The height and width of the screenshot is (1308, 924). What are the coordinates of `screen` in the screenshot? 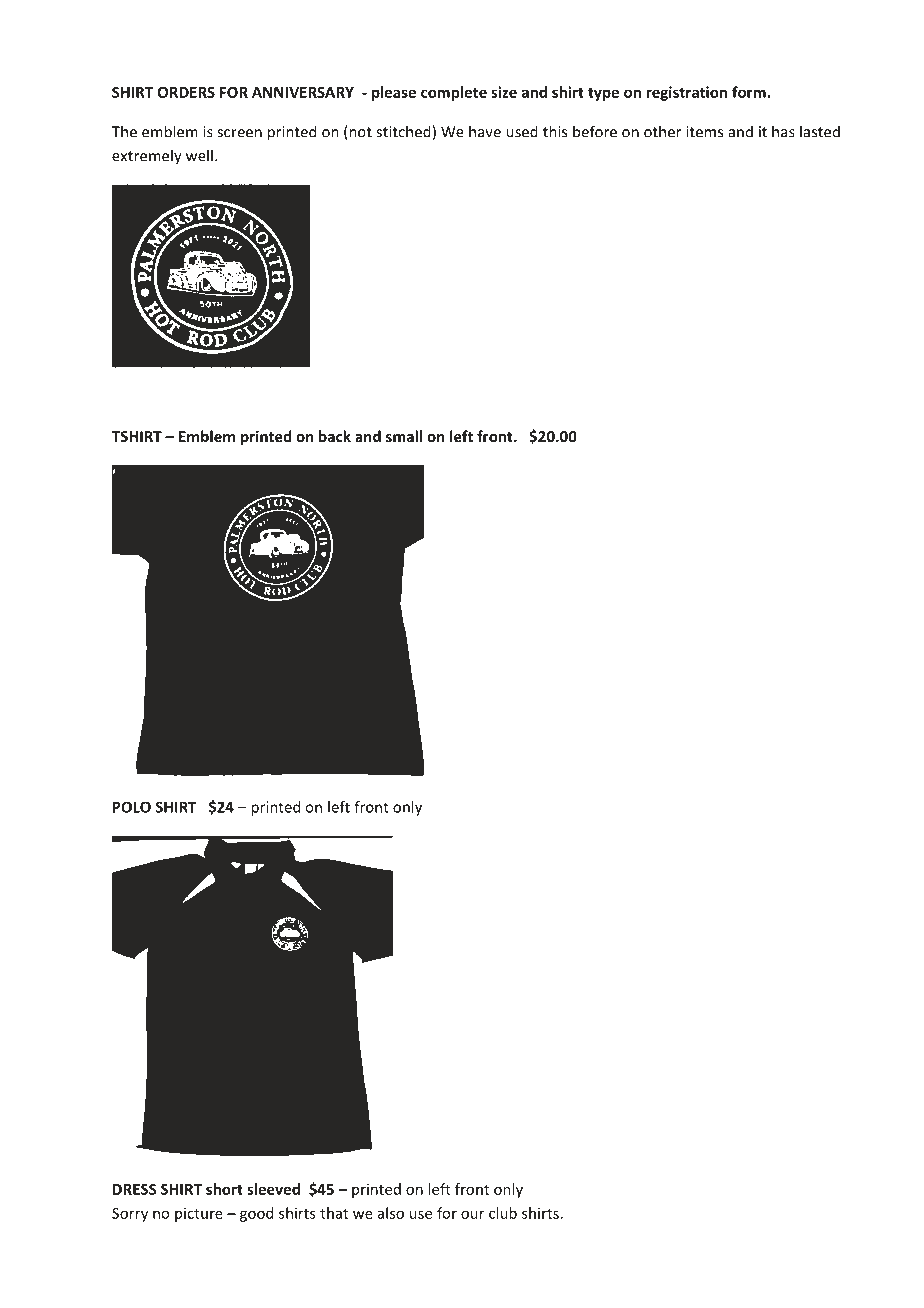 It's located at (239, 133).
